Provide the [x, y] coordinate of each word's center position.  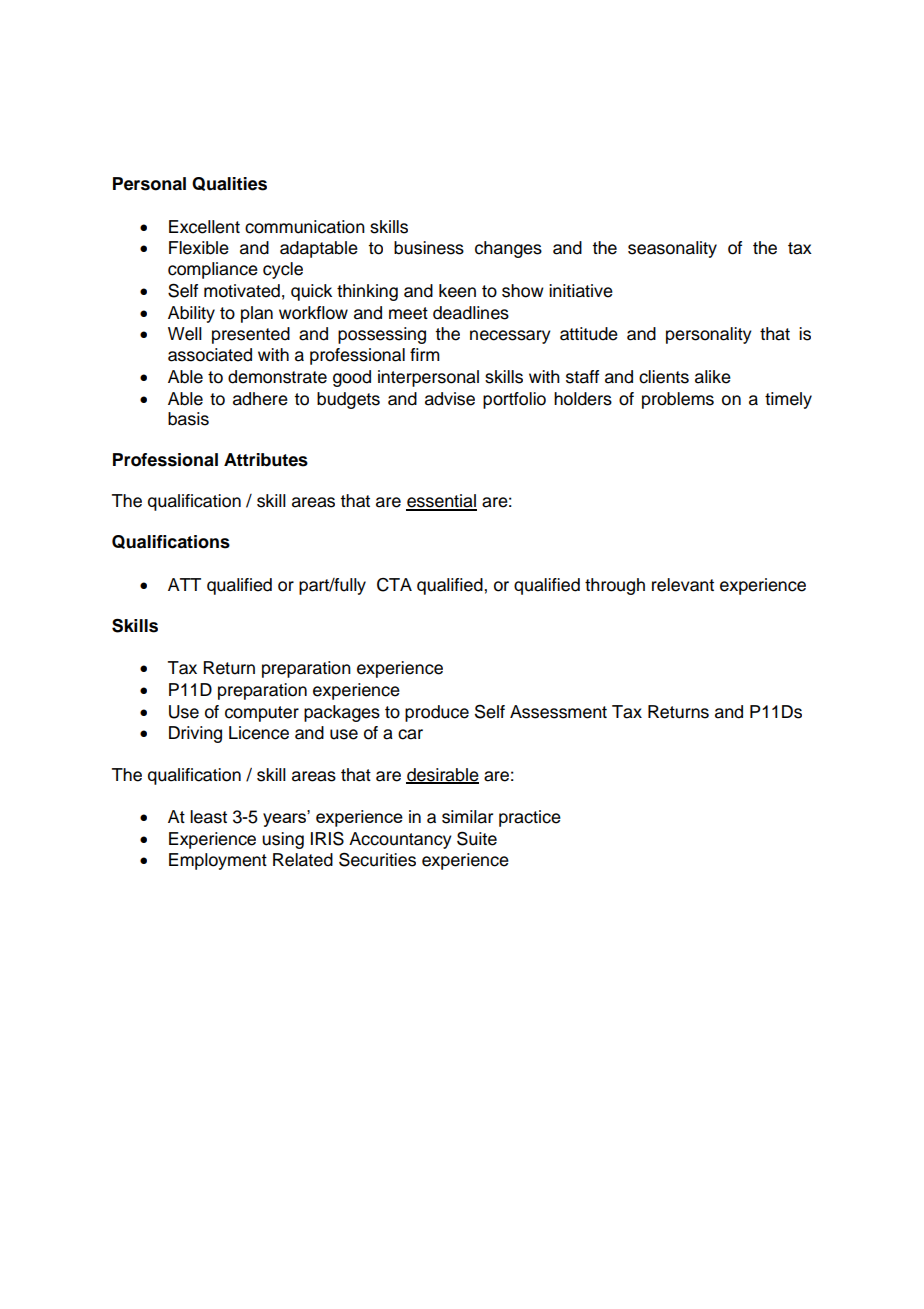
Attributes [266, 460]
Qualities [229, 184]
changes [508, 249]
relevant [683, 585]
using [283, 840]
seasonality [672, 249]
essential [441, 502]
